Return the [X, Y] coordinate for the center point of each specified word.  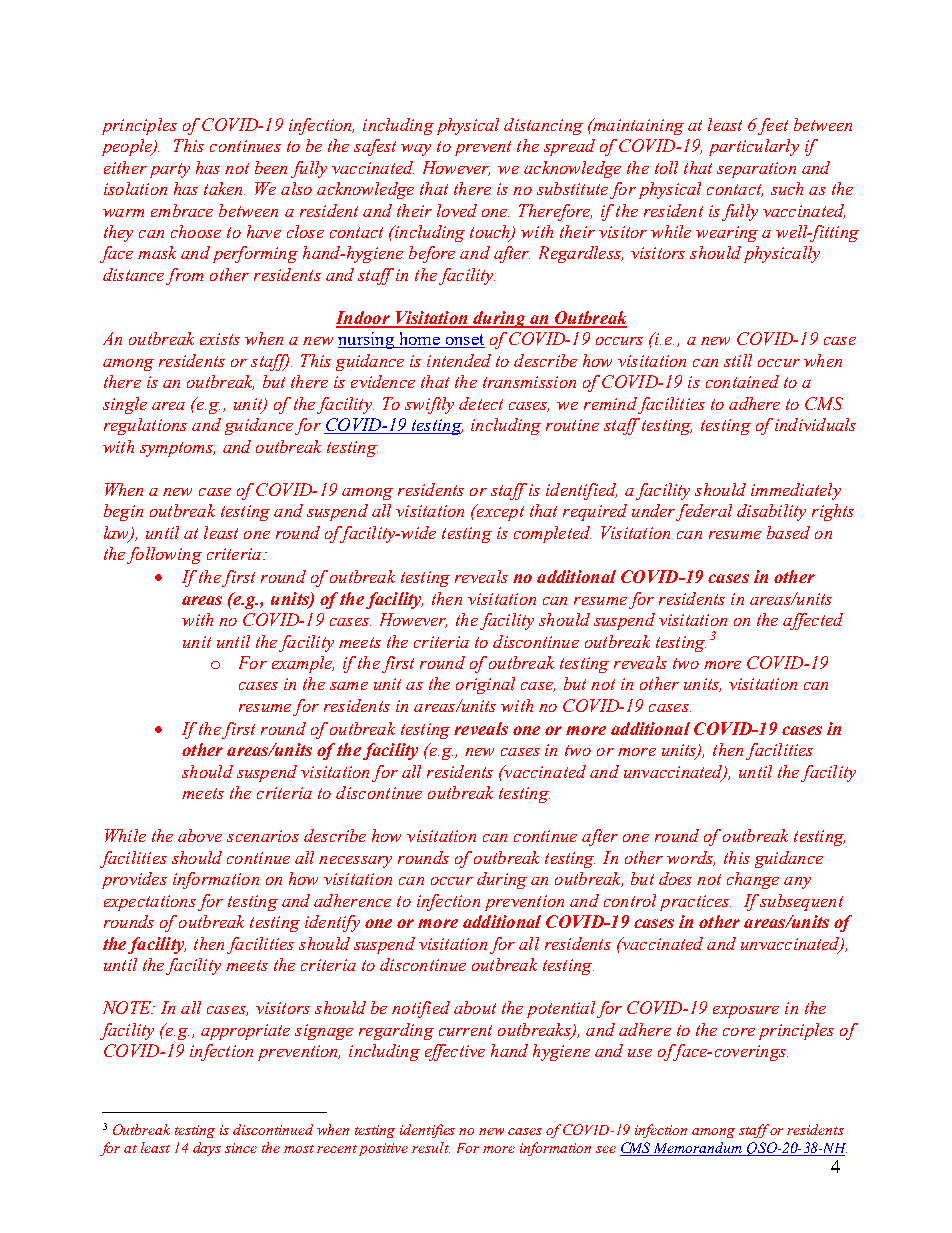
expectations [150, 903]
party [170, 170]
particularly [754, 147]
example [303, 664]
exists [220, 339]
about [475, 1007]
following [164, 555]
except [499, 512]
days [207, 1149]
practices [695, 903]
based [788, 532]
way [416, 150]
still [738, 360]
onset [464, 341]
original [485, 685]
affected [813, 621]
